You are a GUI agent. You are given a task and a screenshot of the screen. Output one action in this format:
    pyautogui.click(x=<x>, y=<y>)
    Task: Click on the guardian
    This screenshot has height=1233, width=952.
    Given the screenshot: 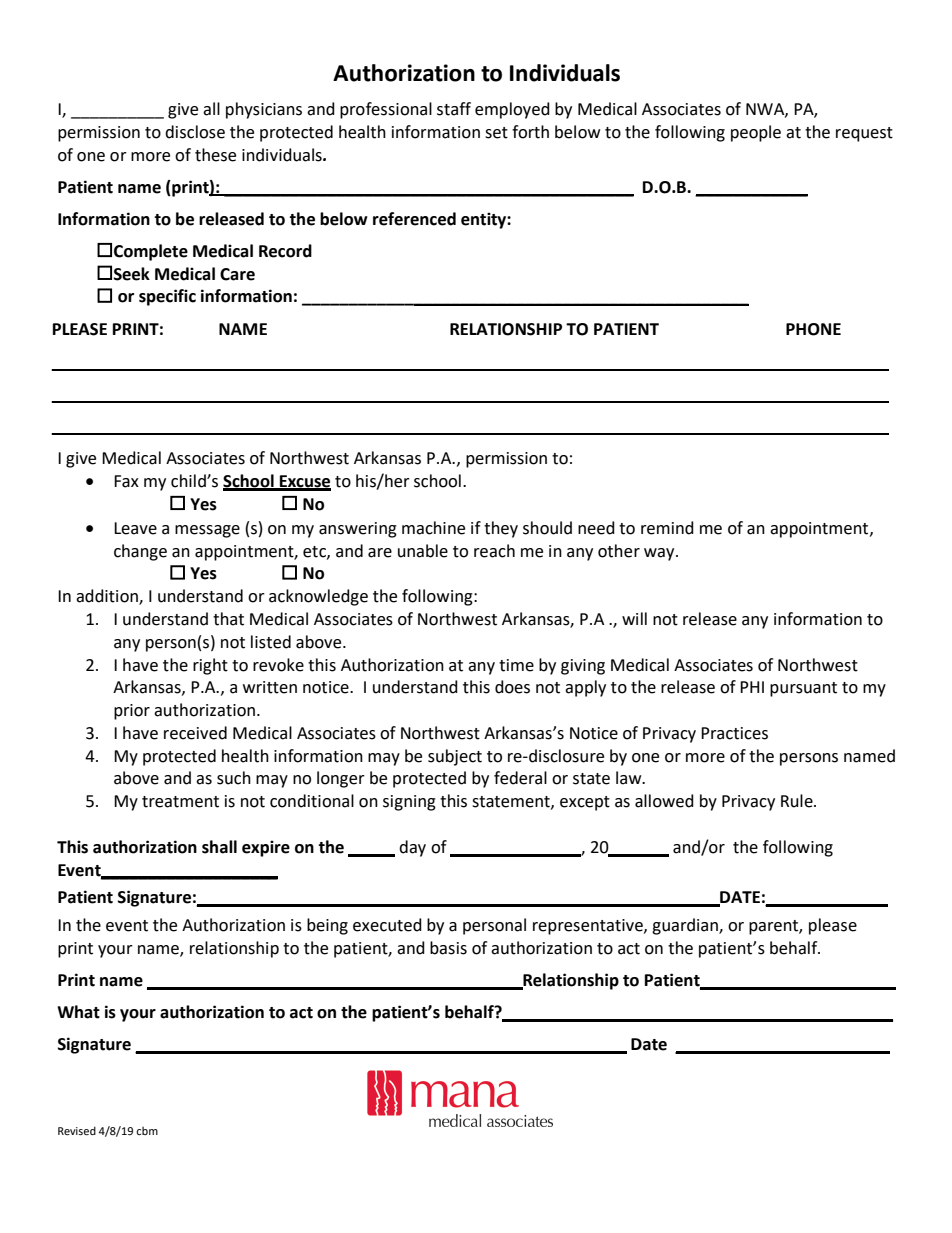 What is the action you would take?
    pyautogui.click(x=686, y=926)
